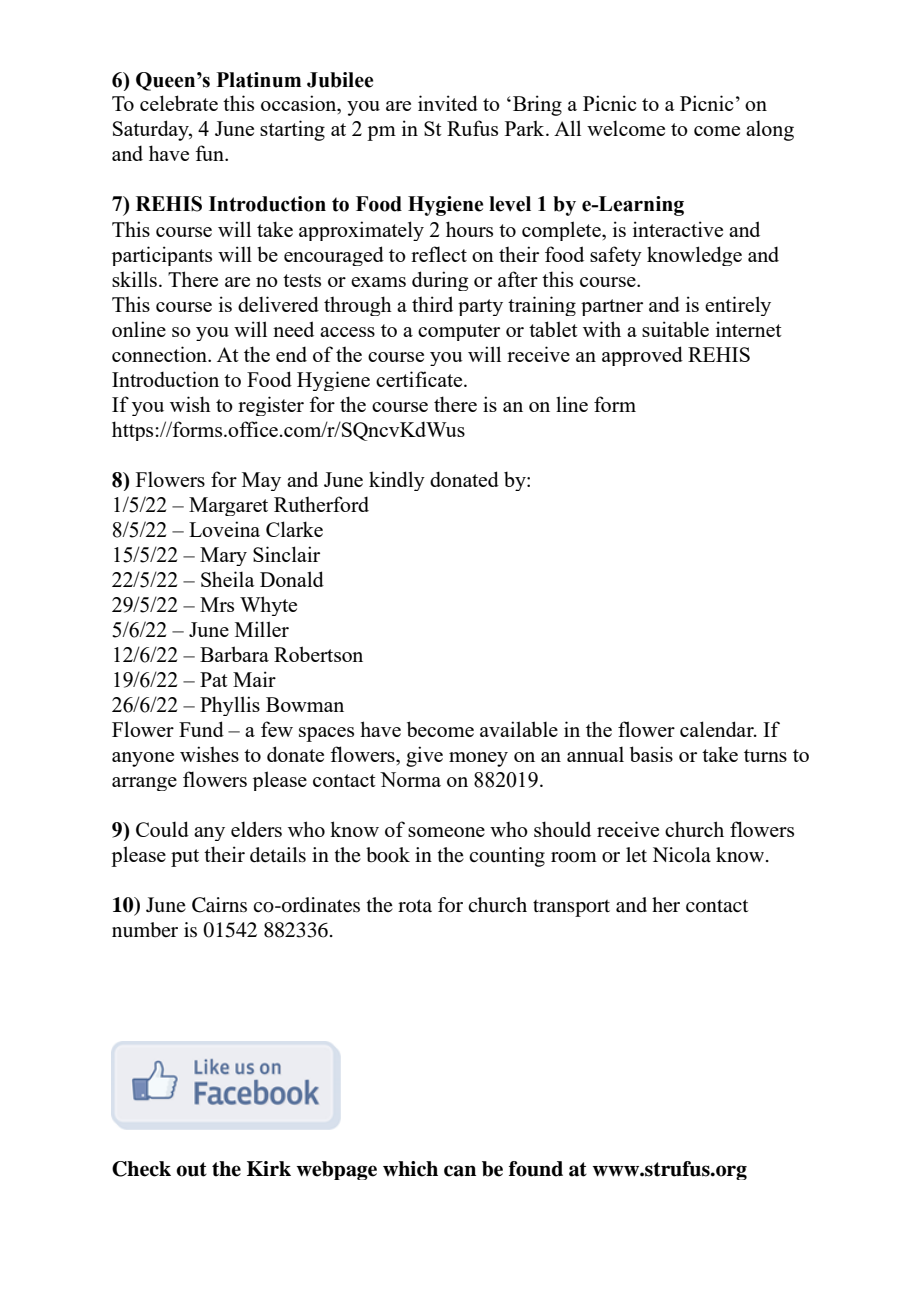  Describe the element at coordinates (161, 354) in the screenshot. I see `connection` at that location.
